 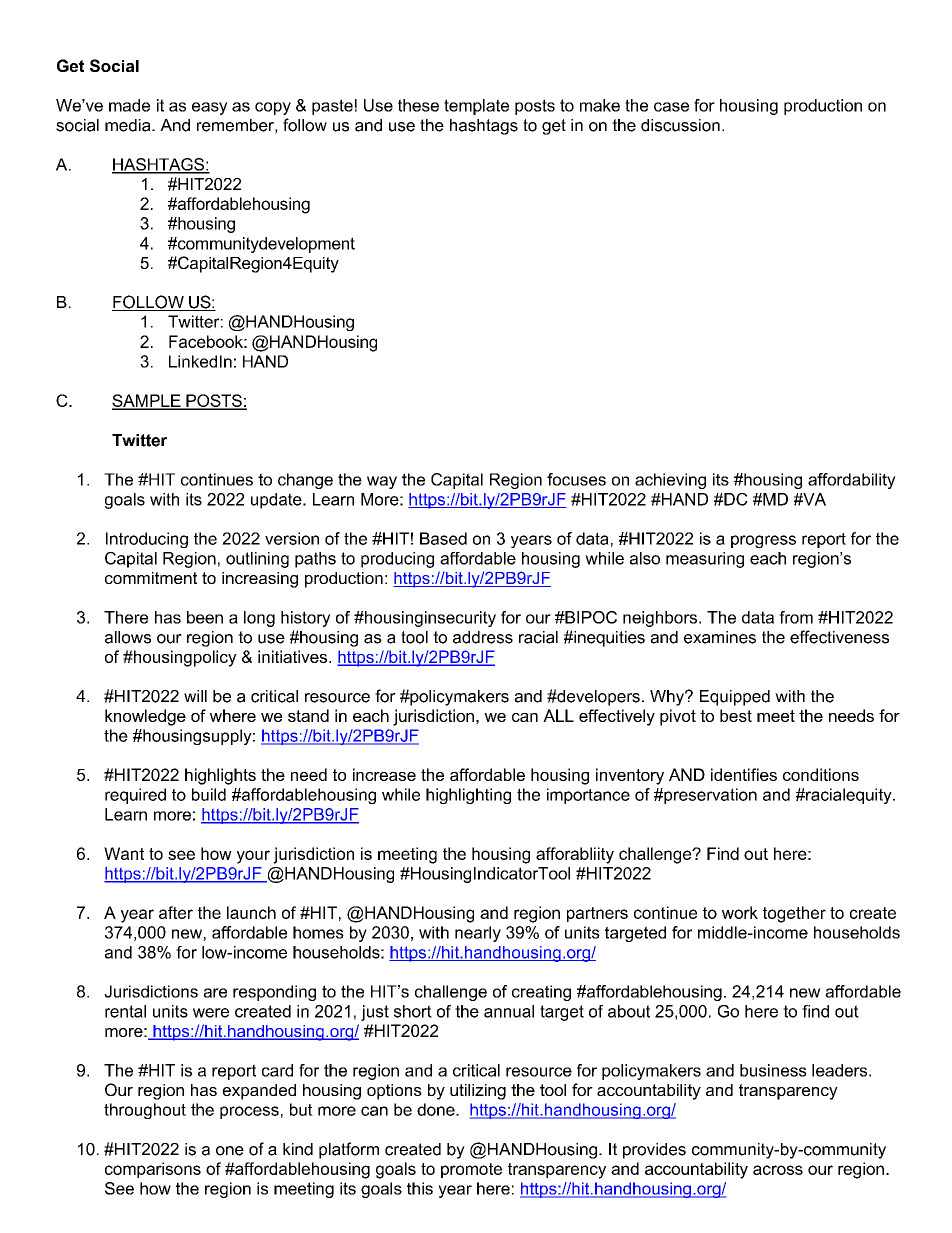 I want to click on easy, so click(x=210, y=108).
